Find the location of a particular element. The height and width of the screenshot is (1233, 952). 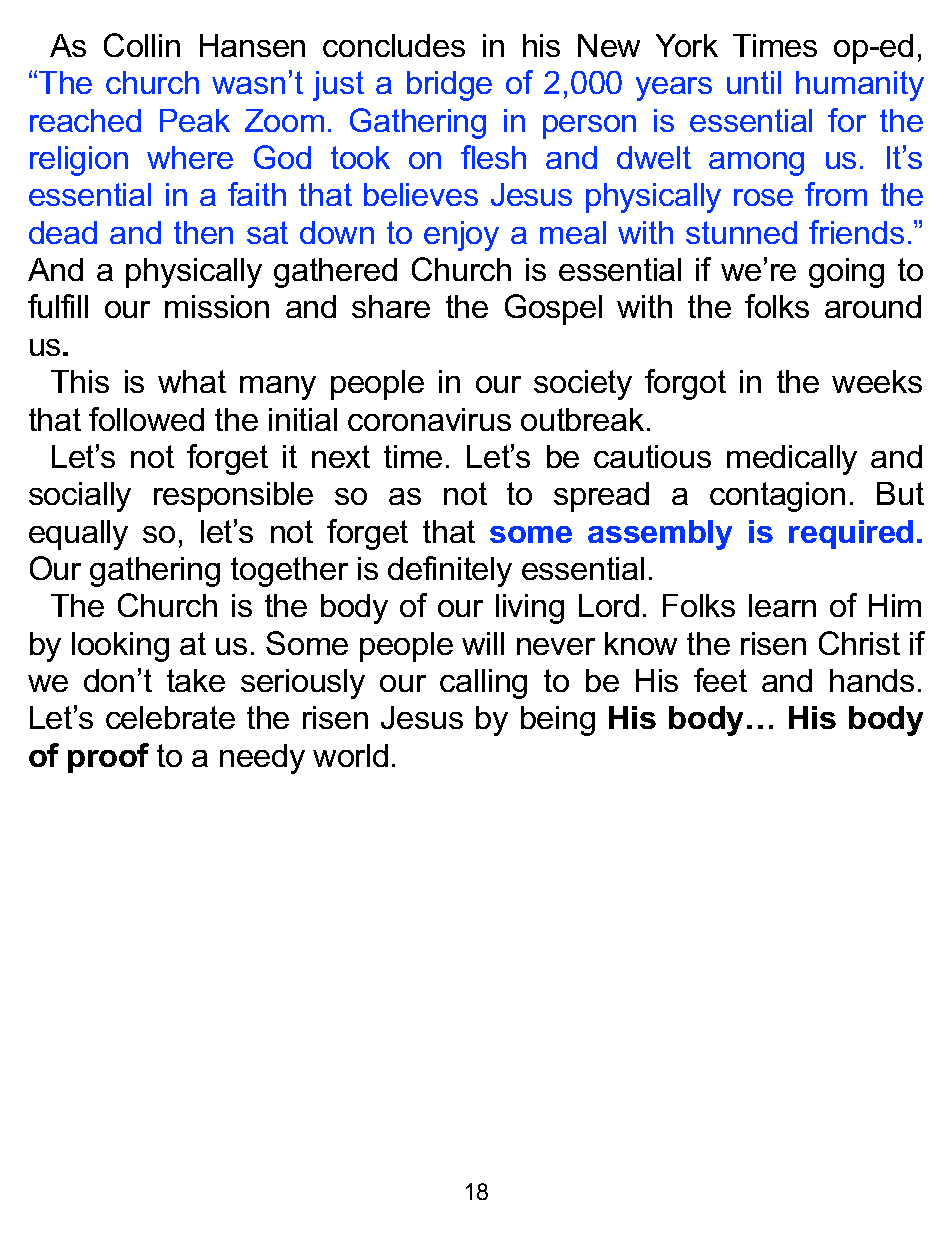

followed is located at coordinates (146, 419).
